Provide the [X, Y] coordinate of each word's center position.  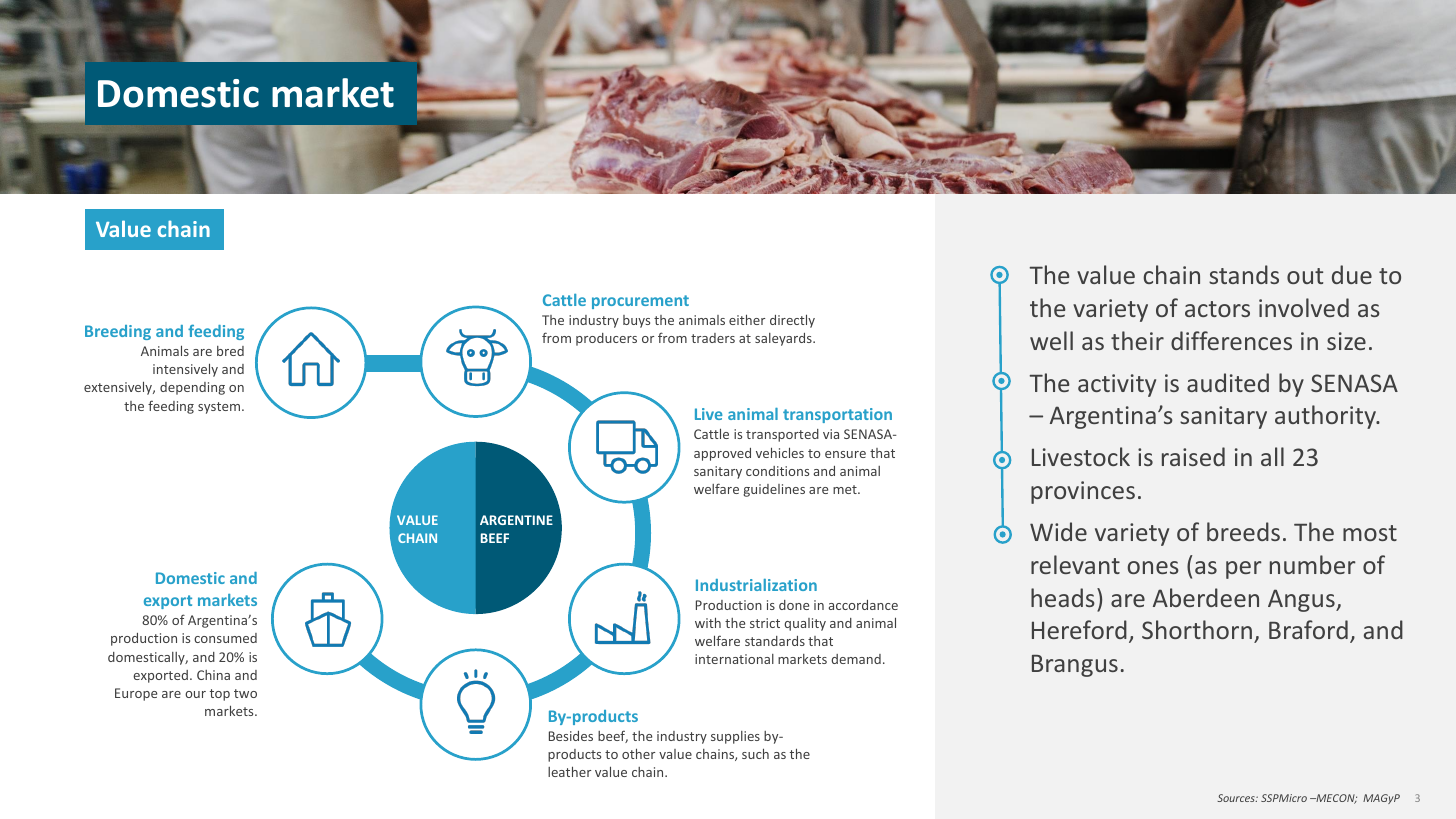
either [747, 319]
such [755, 753]
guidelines [774, 490]
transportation [837, 415]
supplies [735, 737]
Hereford [1079, 629]
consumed [225, 638]
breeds [1243, 531]
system [220, 408]
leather [569, 771]
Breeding [118, 332]
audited [1228, 382]
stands [1244, 274]
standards [775, 641]
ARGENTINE [516, 520]
